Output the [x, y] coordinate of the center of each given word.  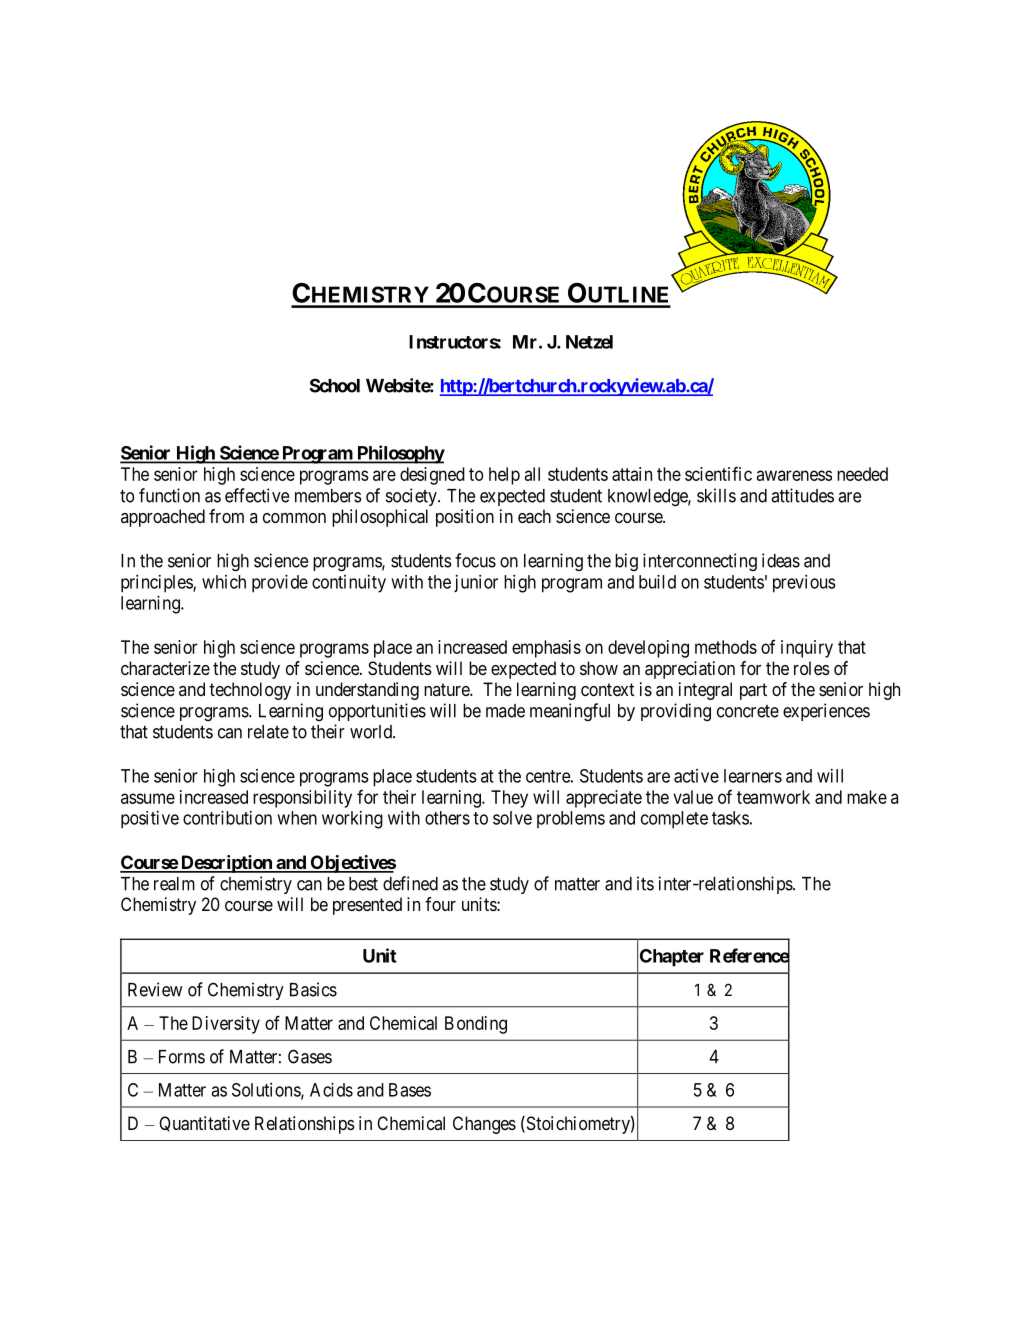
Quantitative [204, 1124]
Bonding [476, 1025]
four [440, 904]
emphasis [546, 649]
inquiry [807, 649]
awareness [794, 475]
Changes [484, 1125]
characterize [165, 668]
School [335, 385]
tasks [730, 818]
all [532, 474]
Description [226, 864]
